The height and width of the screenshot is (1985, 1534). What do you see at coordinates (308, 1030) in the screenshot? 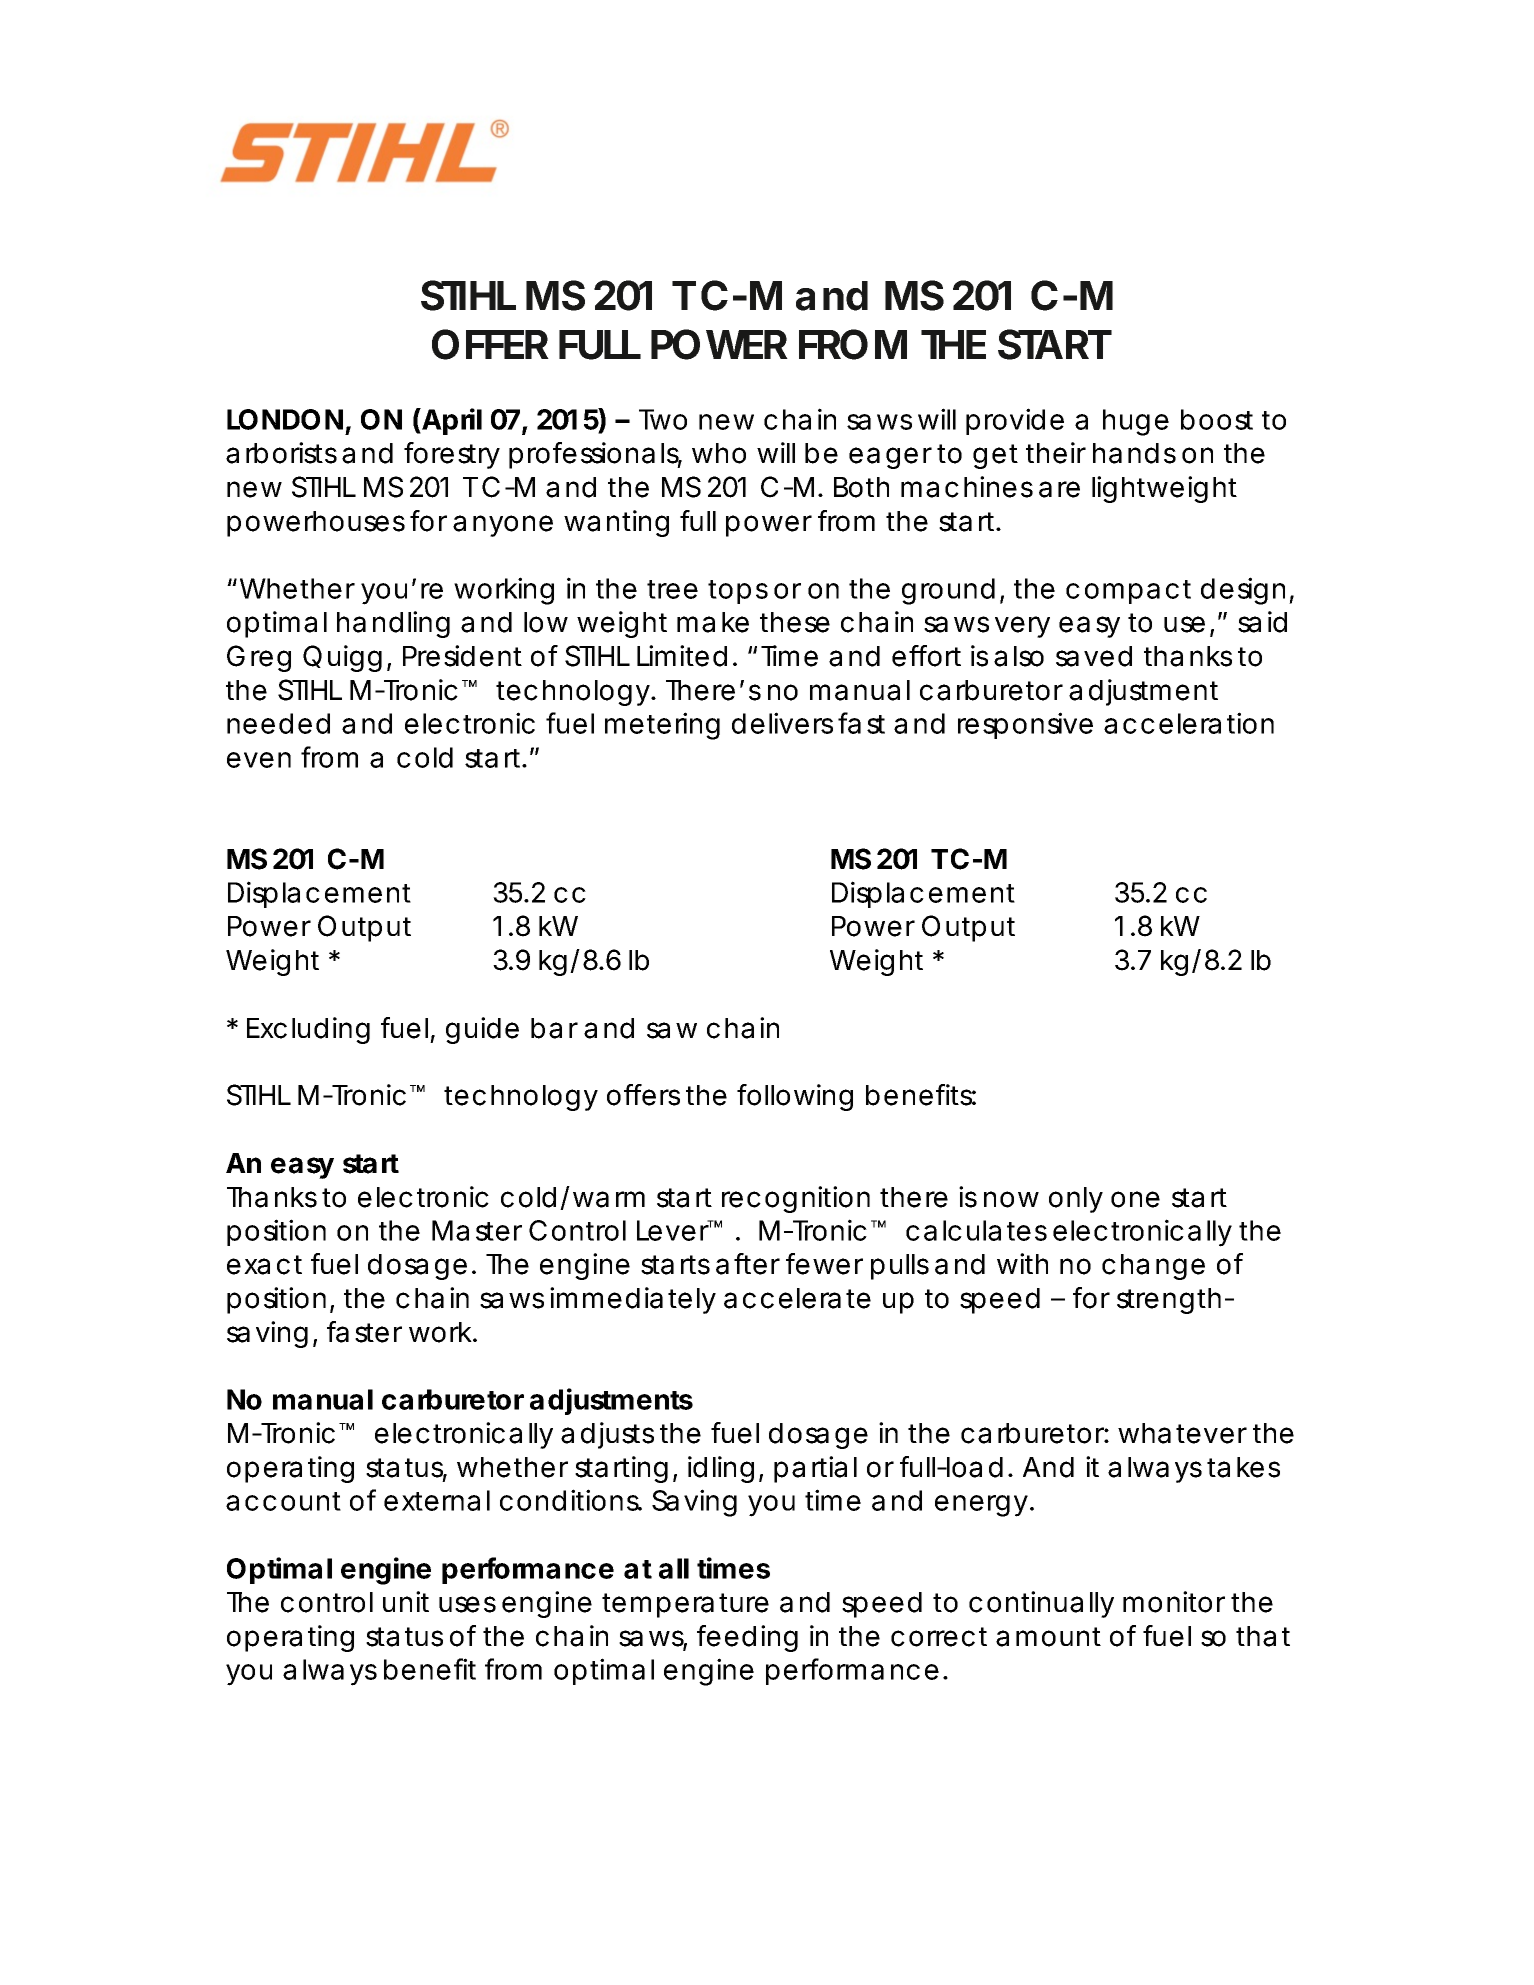
I see `Excluding` at bounding box center [308, 1030].
